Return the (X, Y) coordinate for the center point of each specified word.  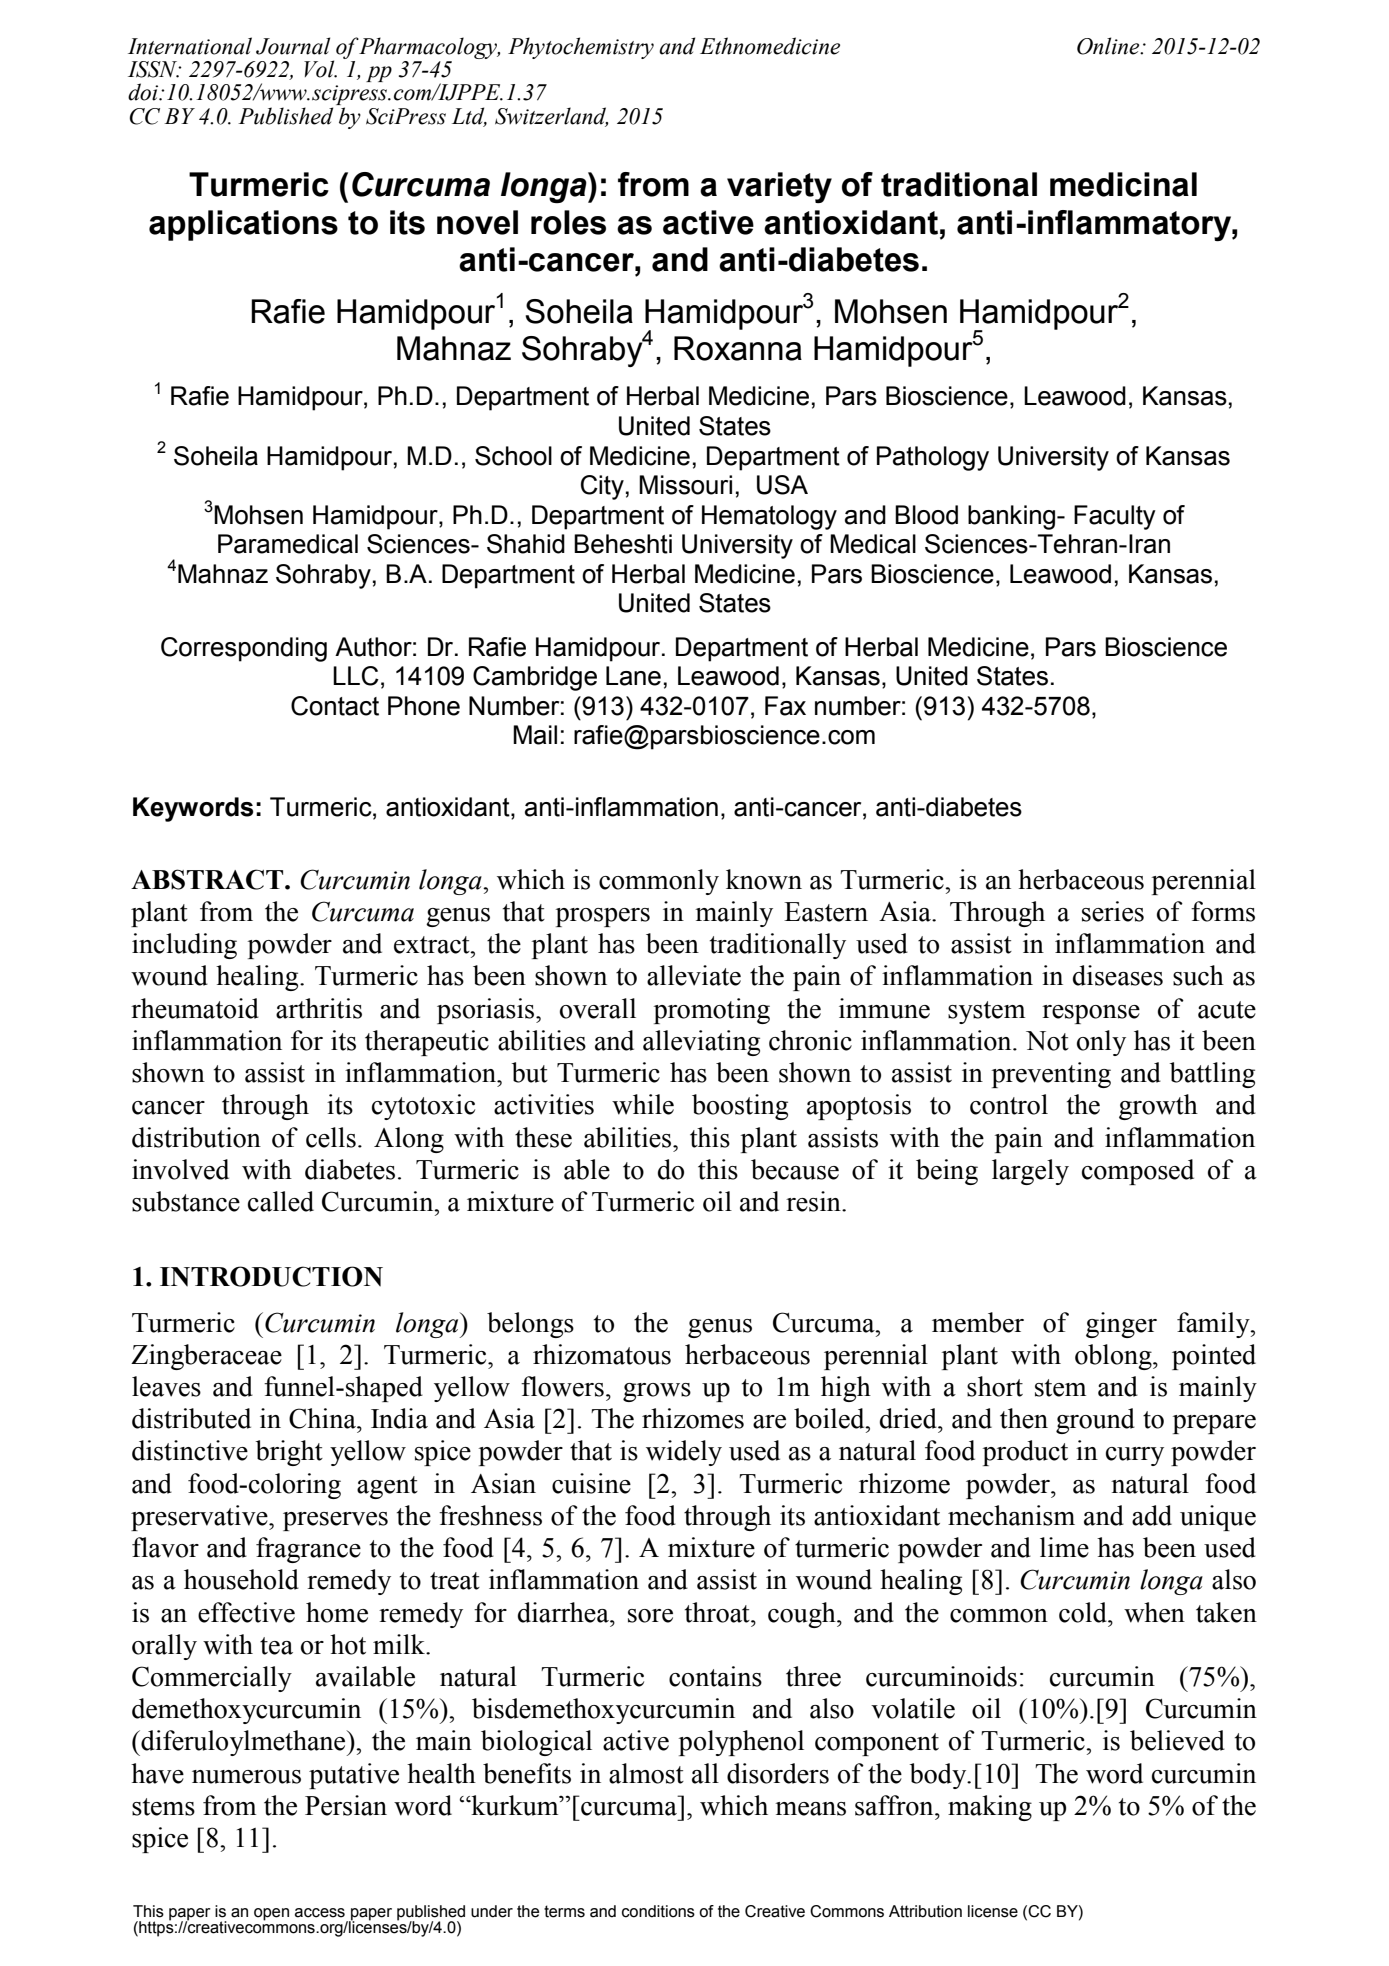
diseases (1118, 975)
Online (1109, 46)
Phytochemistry (581, 48)
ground (1095, 1421)
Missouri (685, 485)
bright (289, 1453)
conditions (658, 1911)
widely (684, 1453)
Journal (293, 46)
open (271, 1914)
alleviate (694, 975)
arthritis (319, 1008)
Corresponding (244, 649)
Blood (926, 515)
